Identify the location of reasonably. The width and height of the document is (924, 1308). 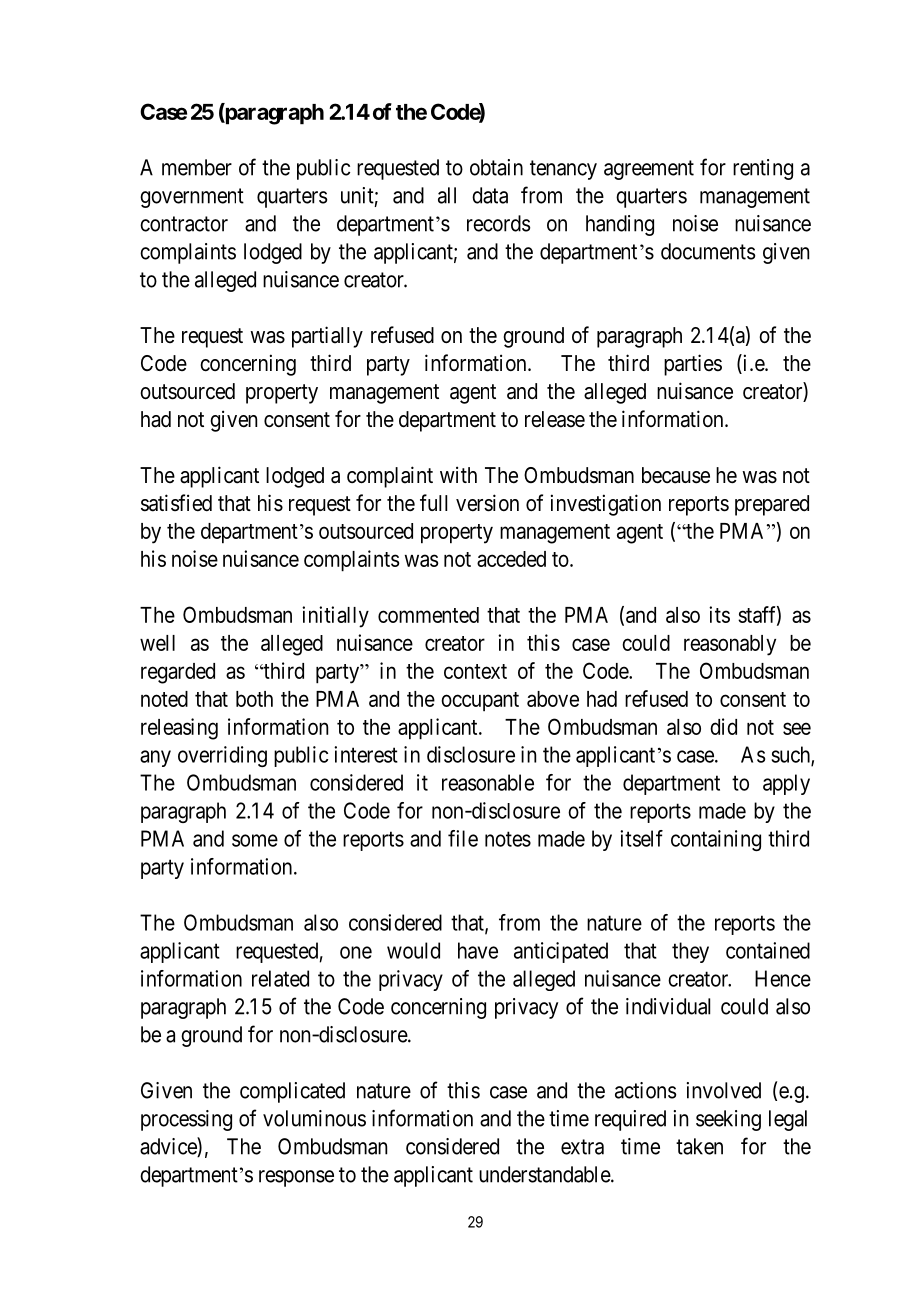
(730, 645).
